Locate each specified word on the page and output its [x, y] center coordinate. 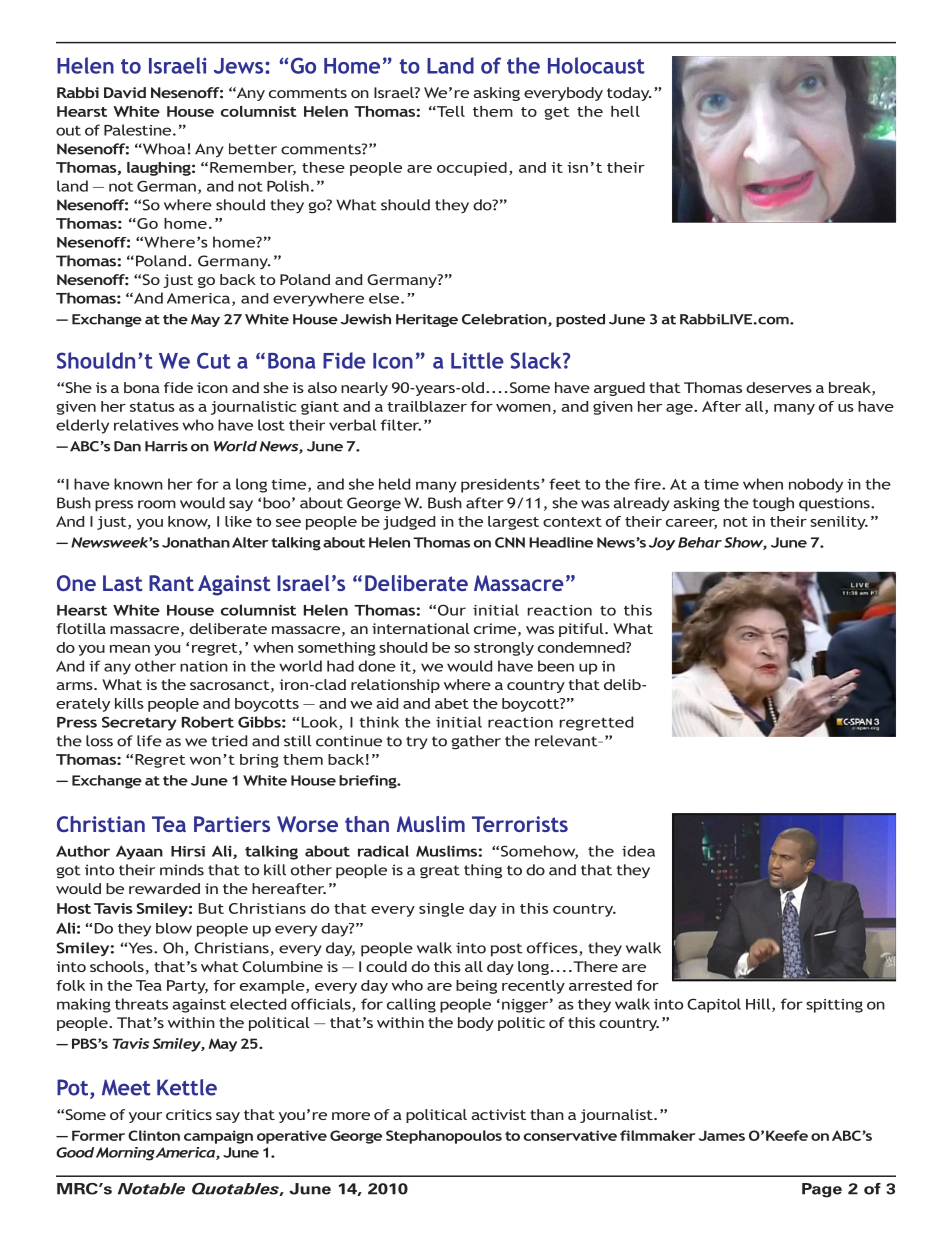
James [722, 1135]
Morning [125, 1154]
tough [773, 504]
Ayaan [139, 853]
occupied [472, 169]
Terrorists [520, 824]
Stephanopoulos [444, 1137]
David [125, 92]
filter [401, 425]
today [629, 94]
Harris [166, 446]
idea [638, 851]
